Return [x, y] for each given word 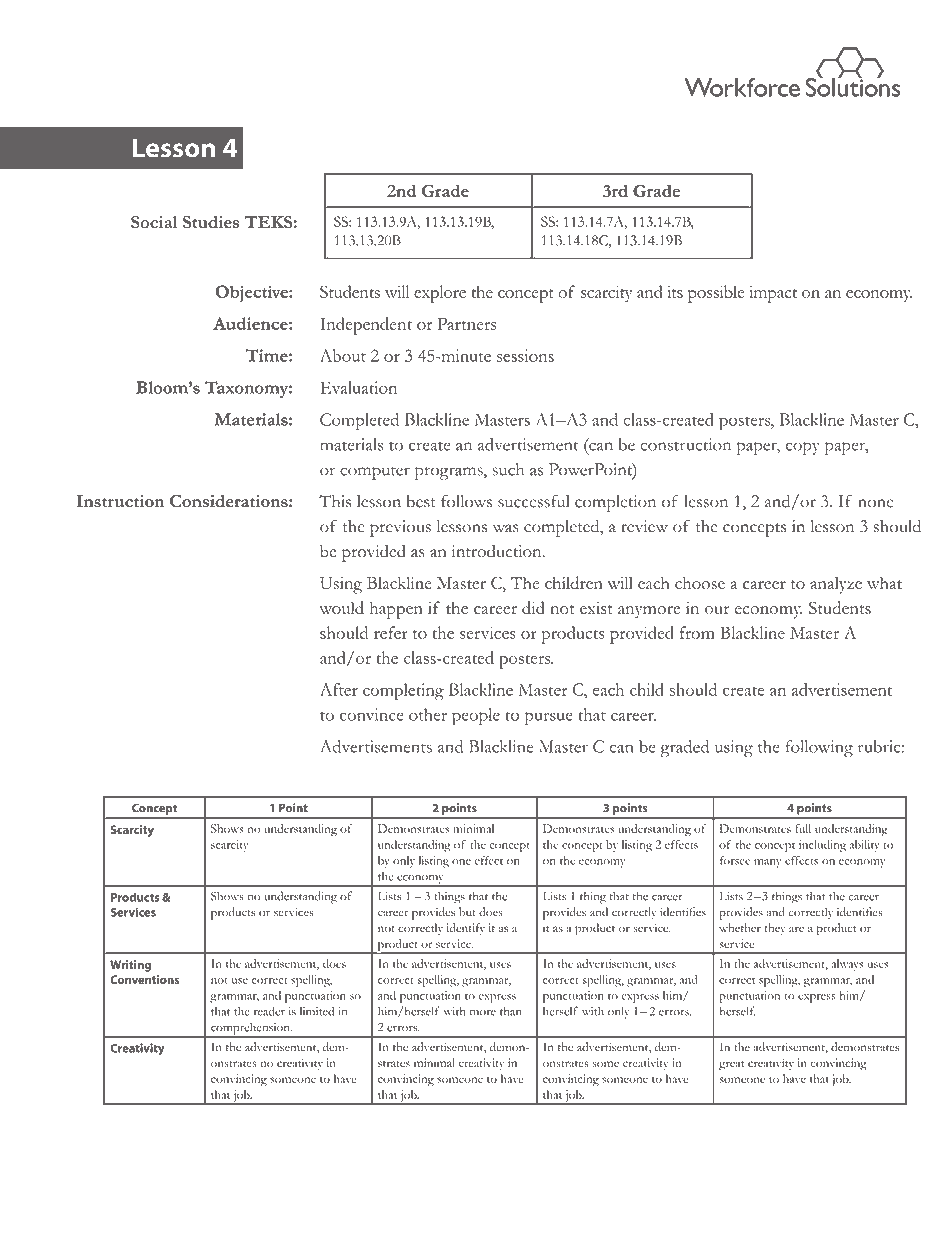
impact [773, 294]
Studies [211, 222]
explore [440, 294]
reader [269, 1011]
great [731, 1066]
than [511, 1011]
